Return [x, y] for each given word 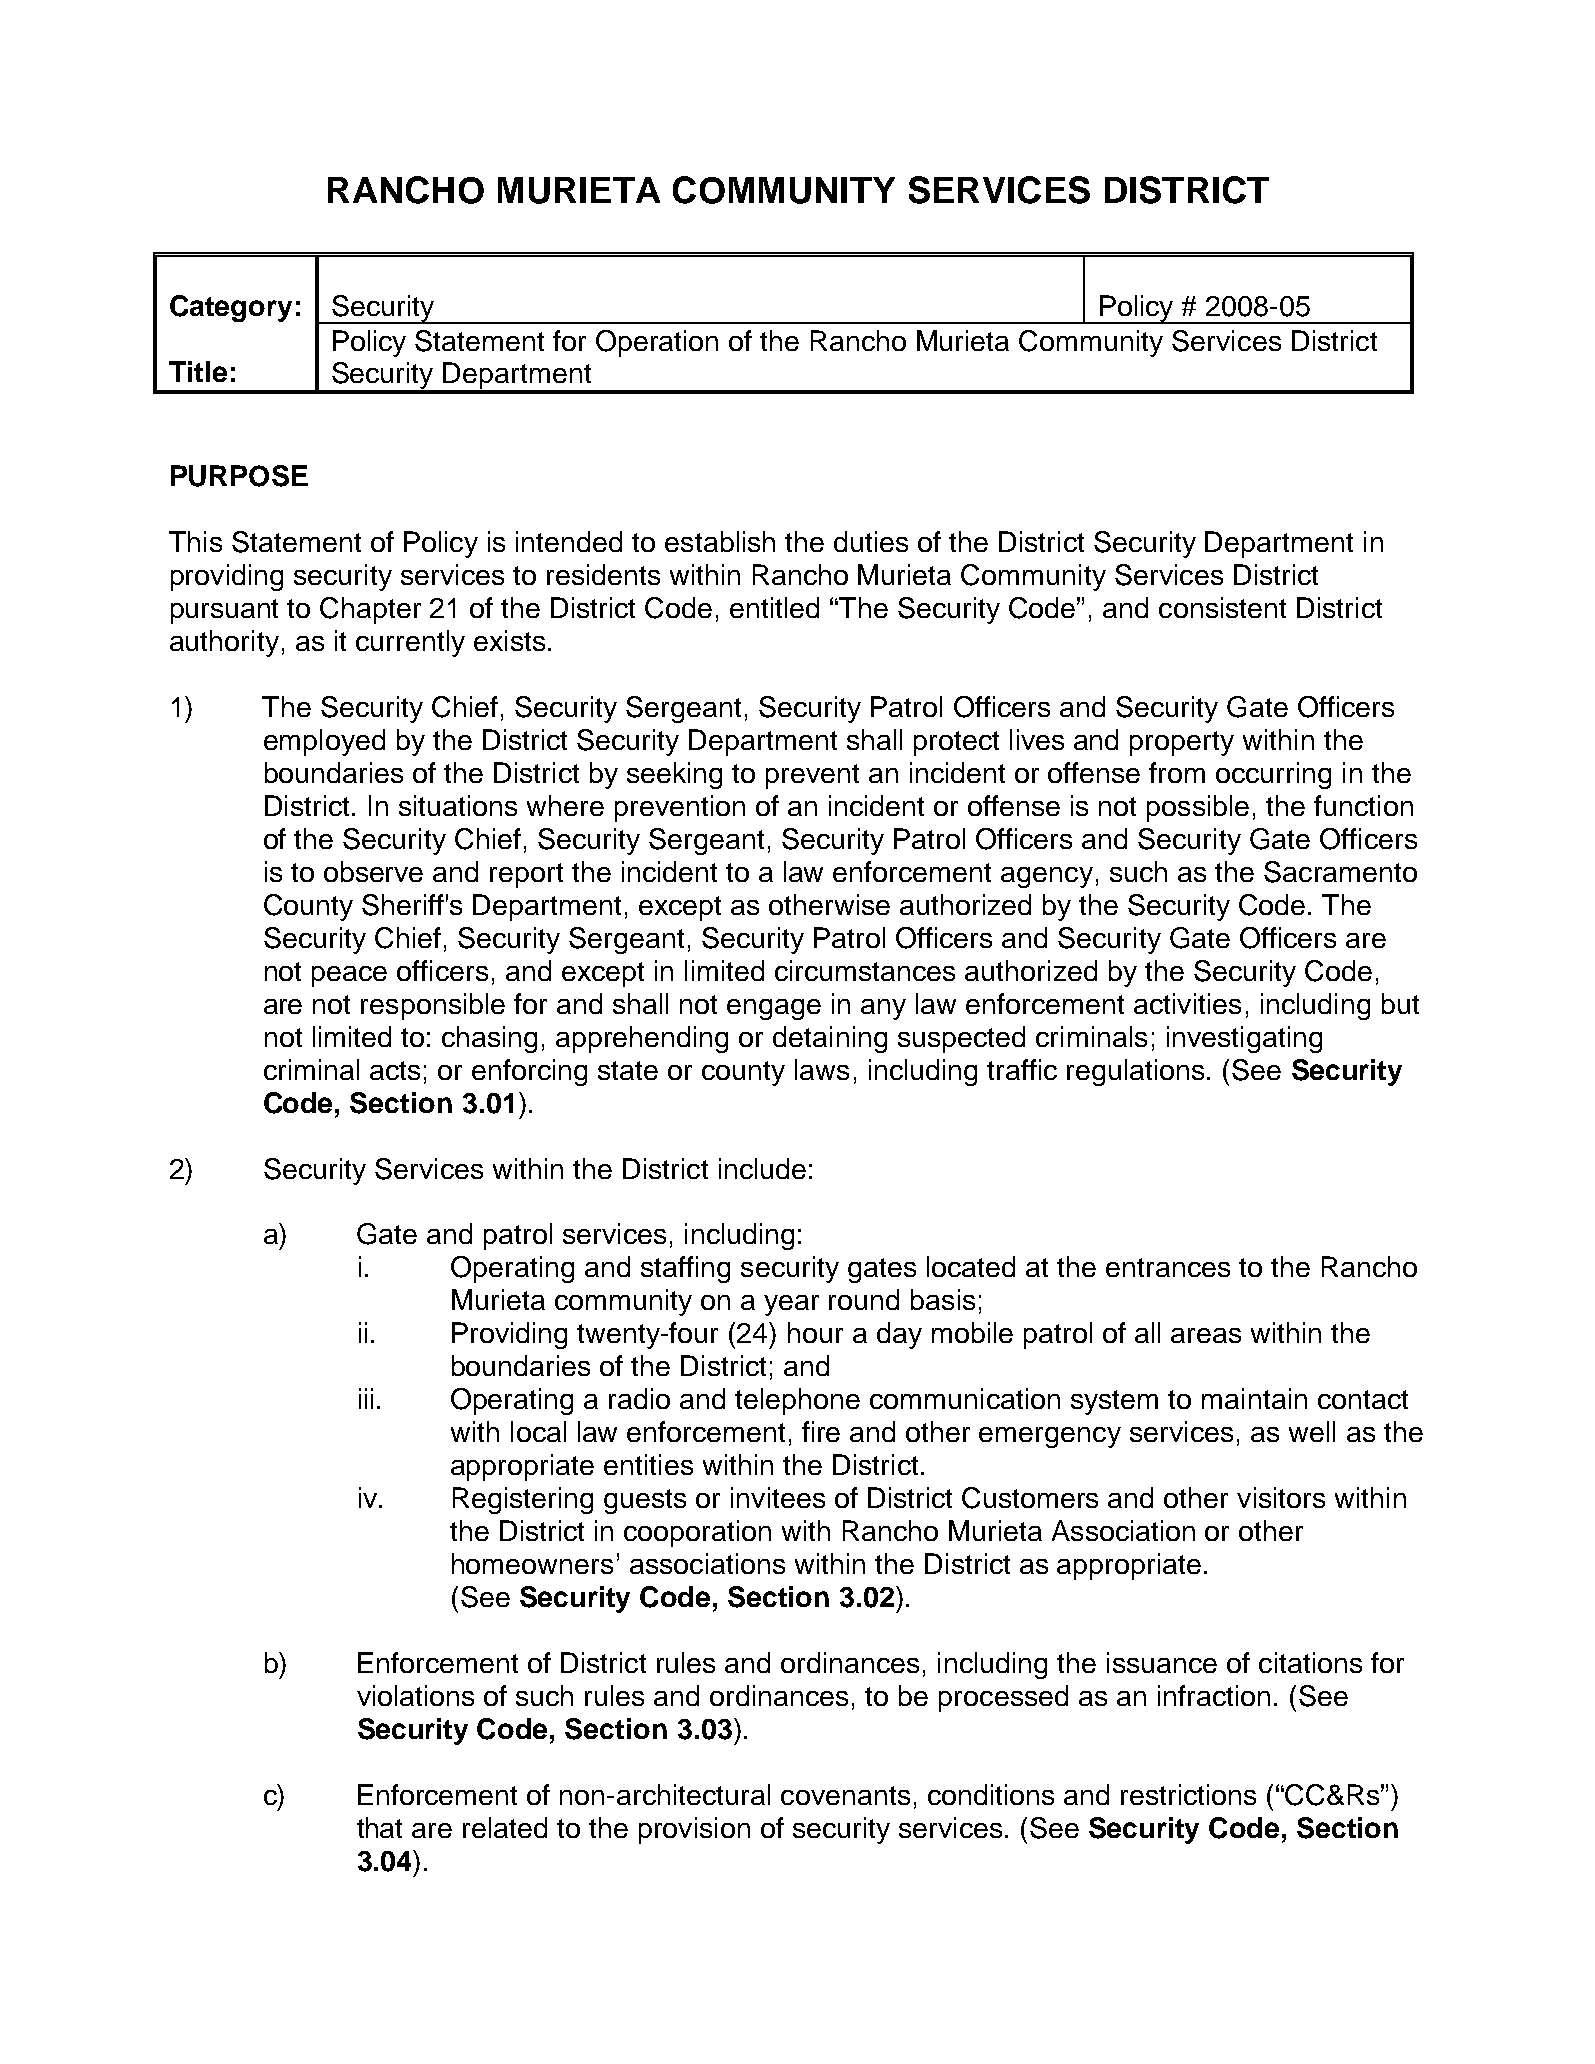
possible [1198, 808]
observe [373, 871]
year [791, 1305]
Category [231, 308]
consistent [1222, 607]
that [379, 1827]
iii [366, 1398]
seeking [674, 775]
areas [1206, 1335]
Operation [657, 343]
